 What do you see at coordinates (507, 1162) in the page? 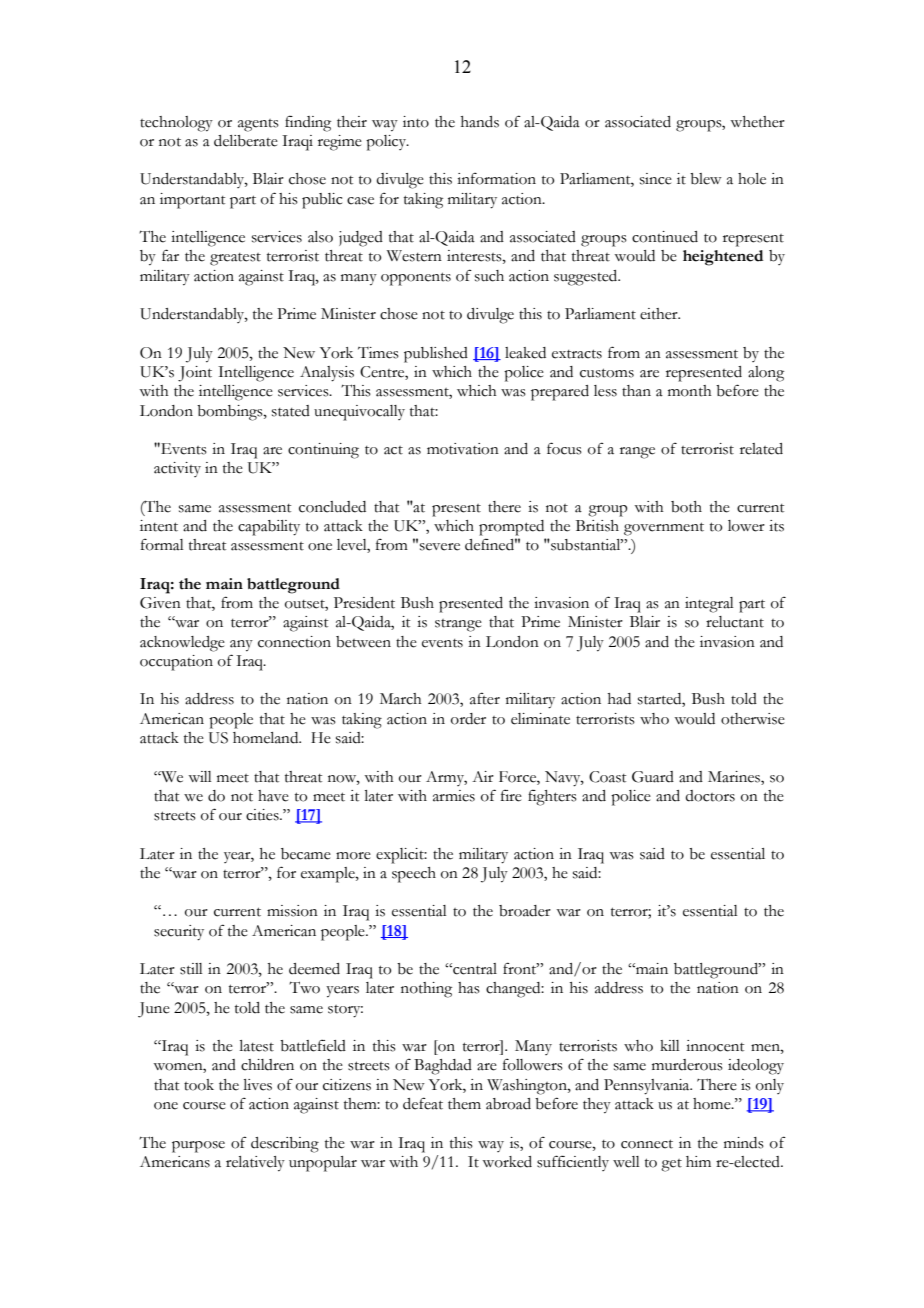
I see `worked` at bounding box center [507, 1162].
